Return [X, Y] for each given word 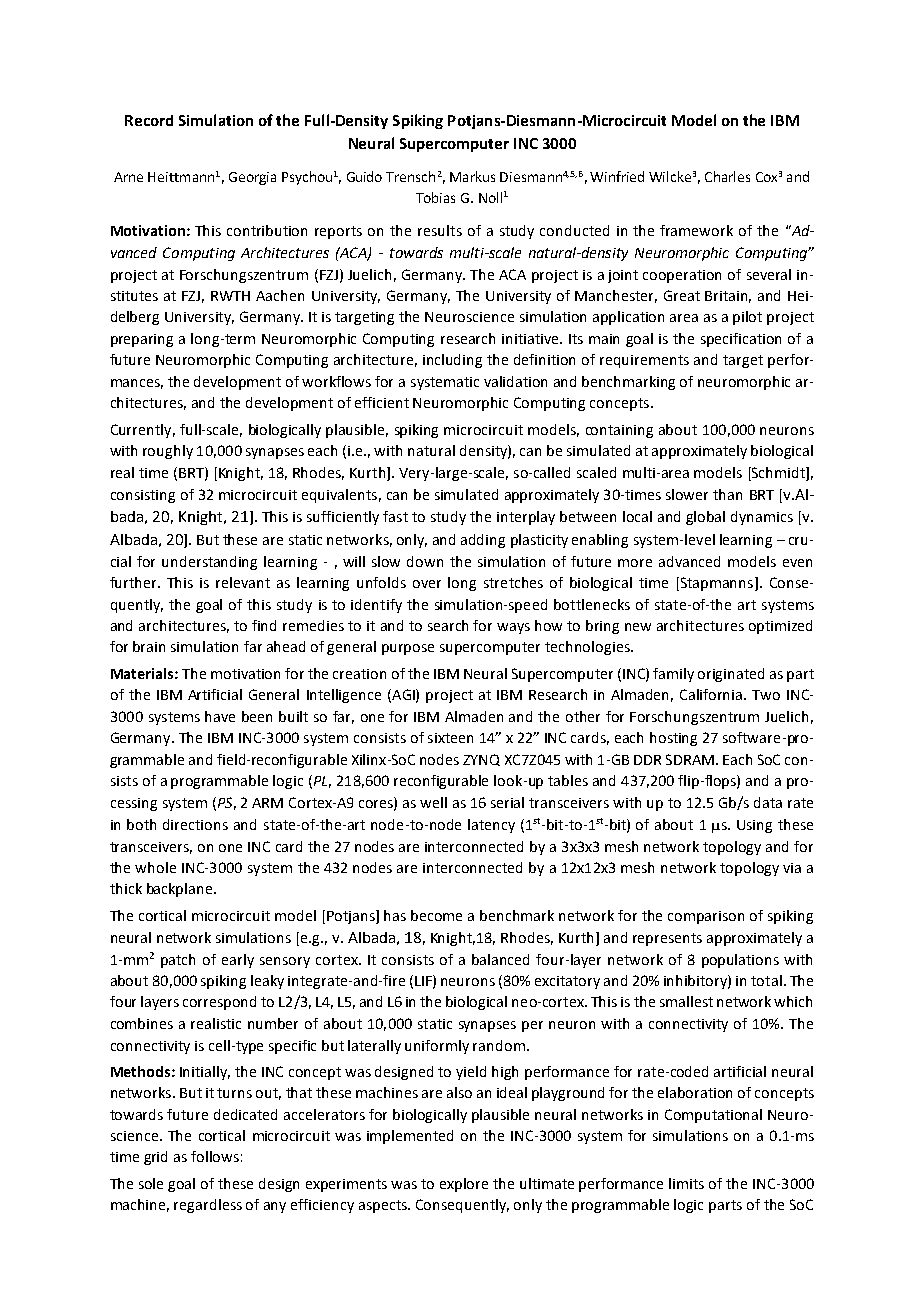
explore [464, 1185]
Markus [472, 176]
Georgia [252, 178]
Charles [727, 176]
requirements [644, 361]
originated [731, 675]
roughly [168, 452]
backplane [181, 890]
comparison [706, 917]
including [452, 361]
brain [149, 646]
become [436, 915]
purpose [408, 649]
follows [215, 1156]
